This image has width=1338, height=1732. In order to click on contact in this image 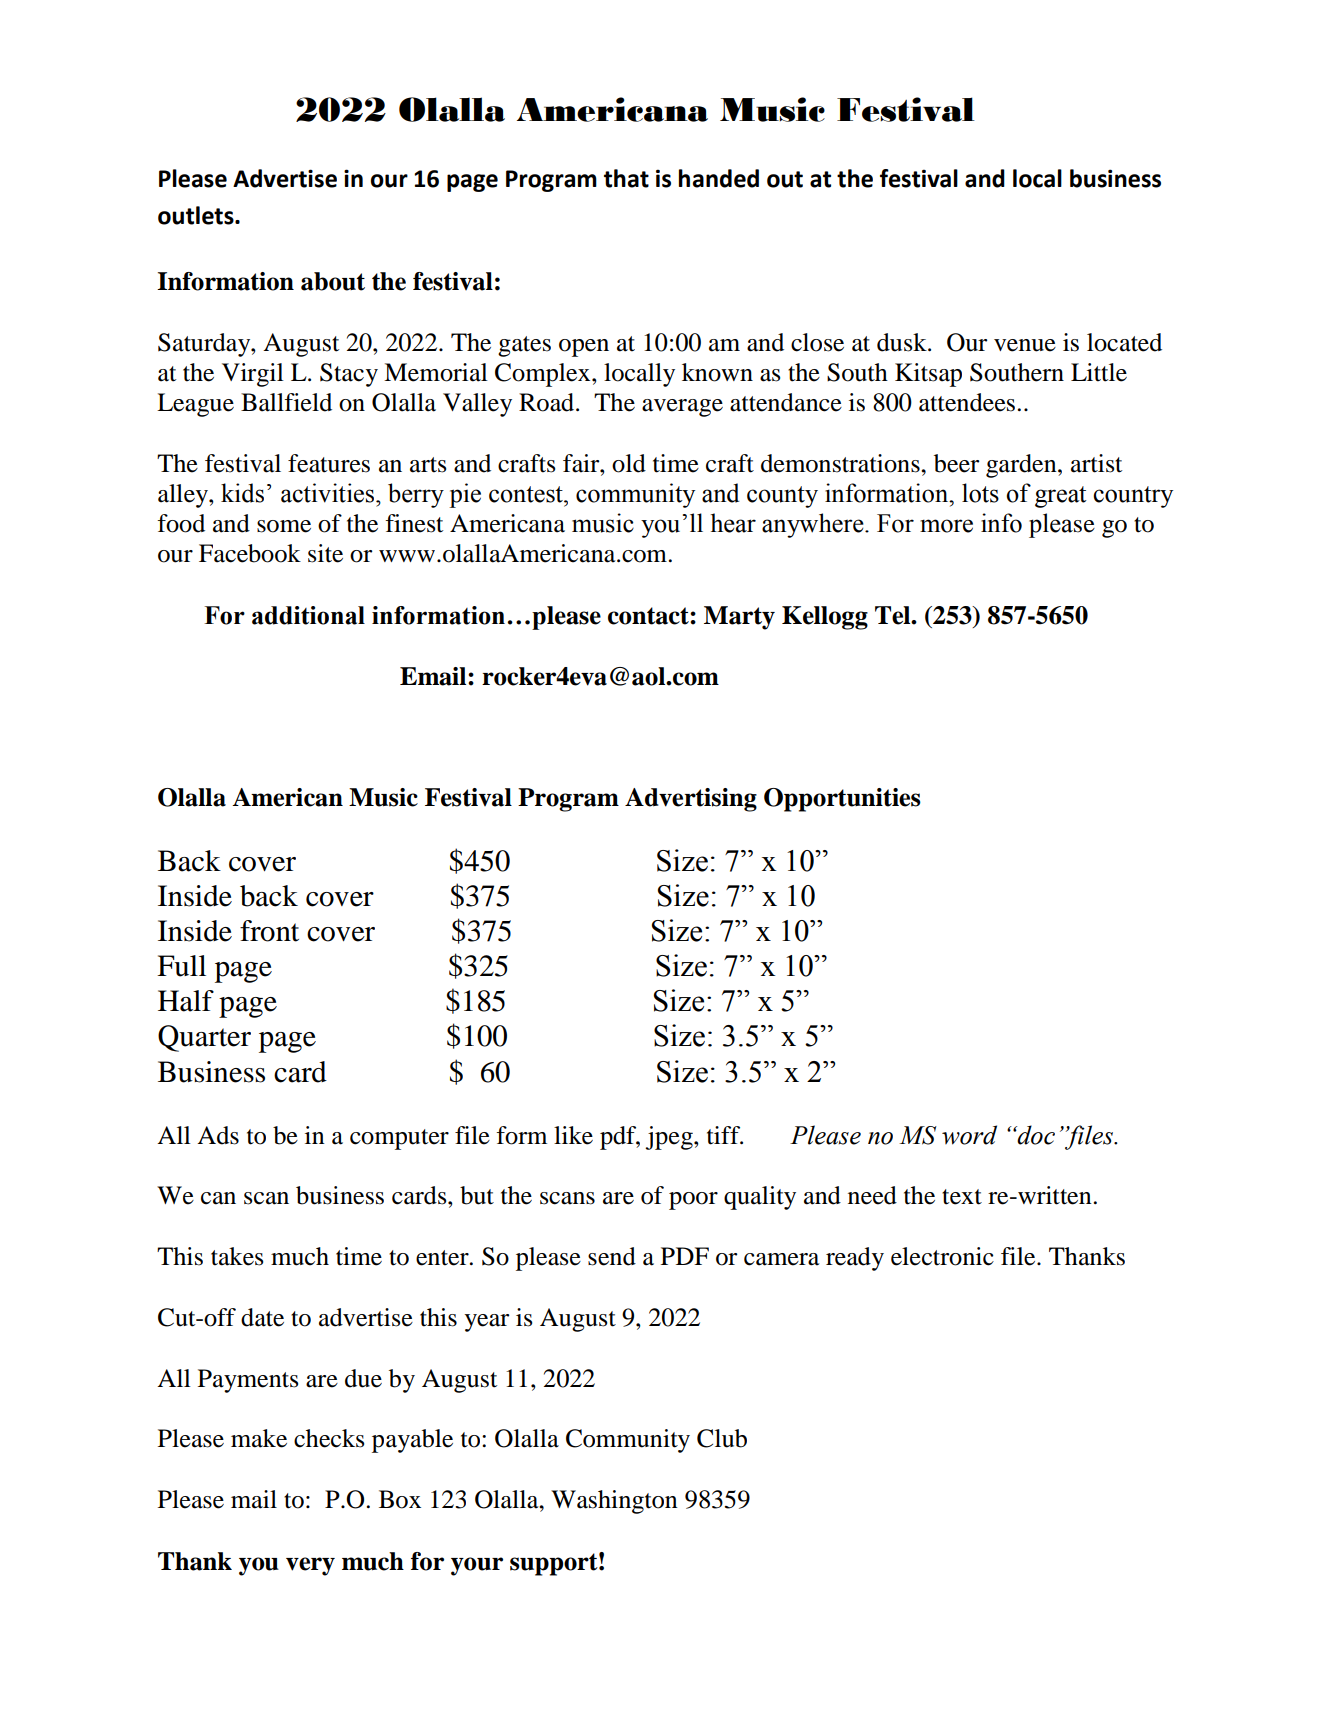, I will do `click(649, 616)`.
